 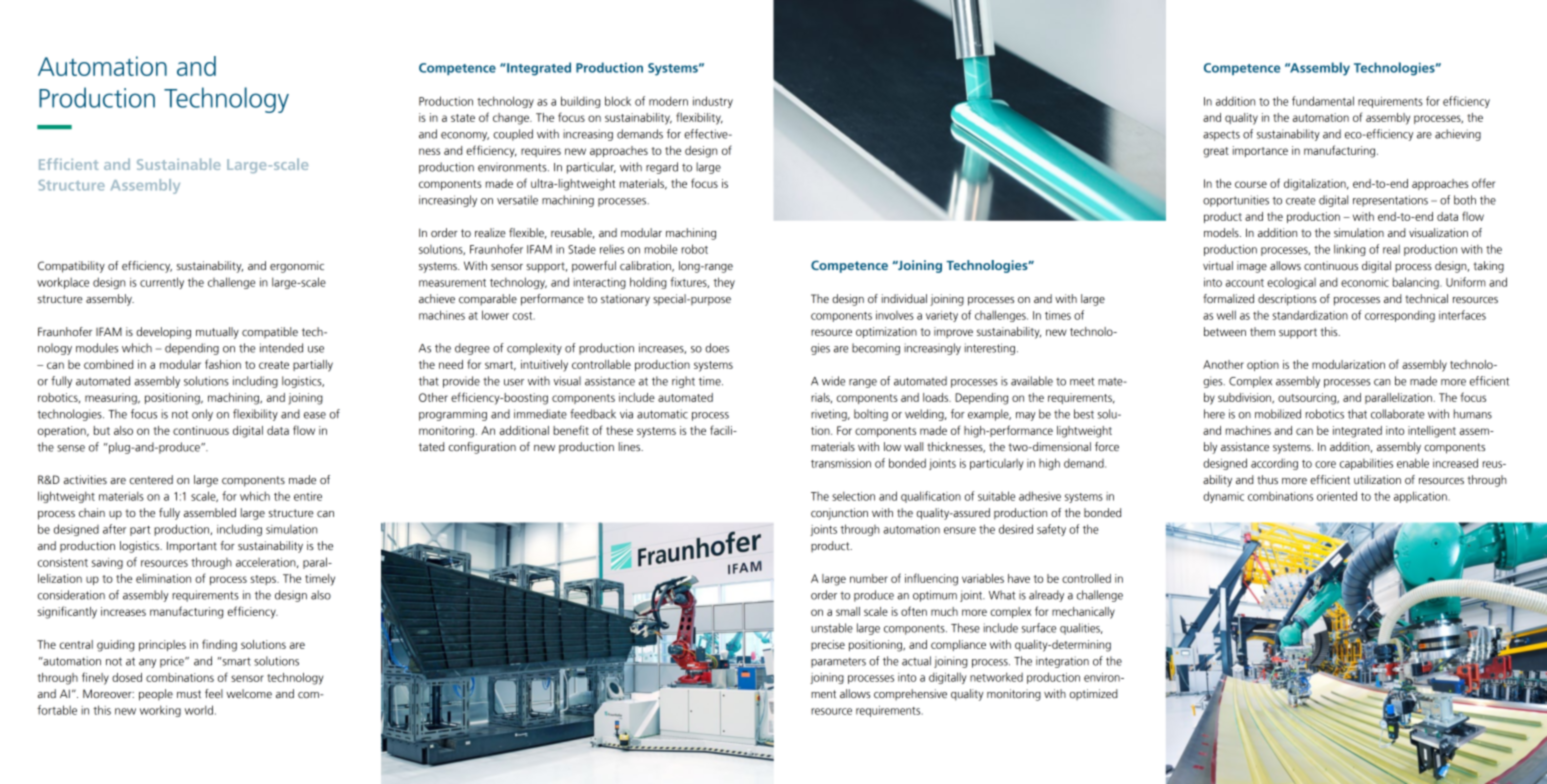 What do you see at coordinates (192, 546) in the page?
I see `Important` at bounding box center [192, 546].
